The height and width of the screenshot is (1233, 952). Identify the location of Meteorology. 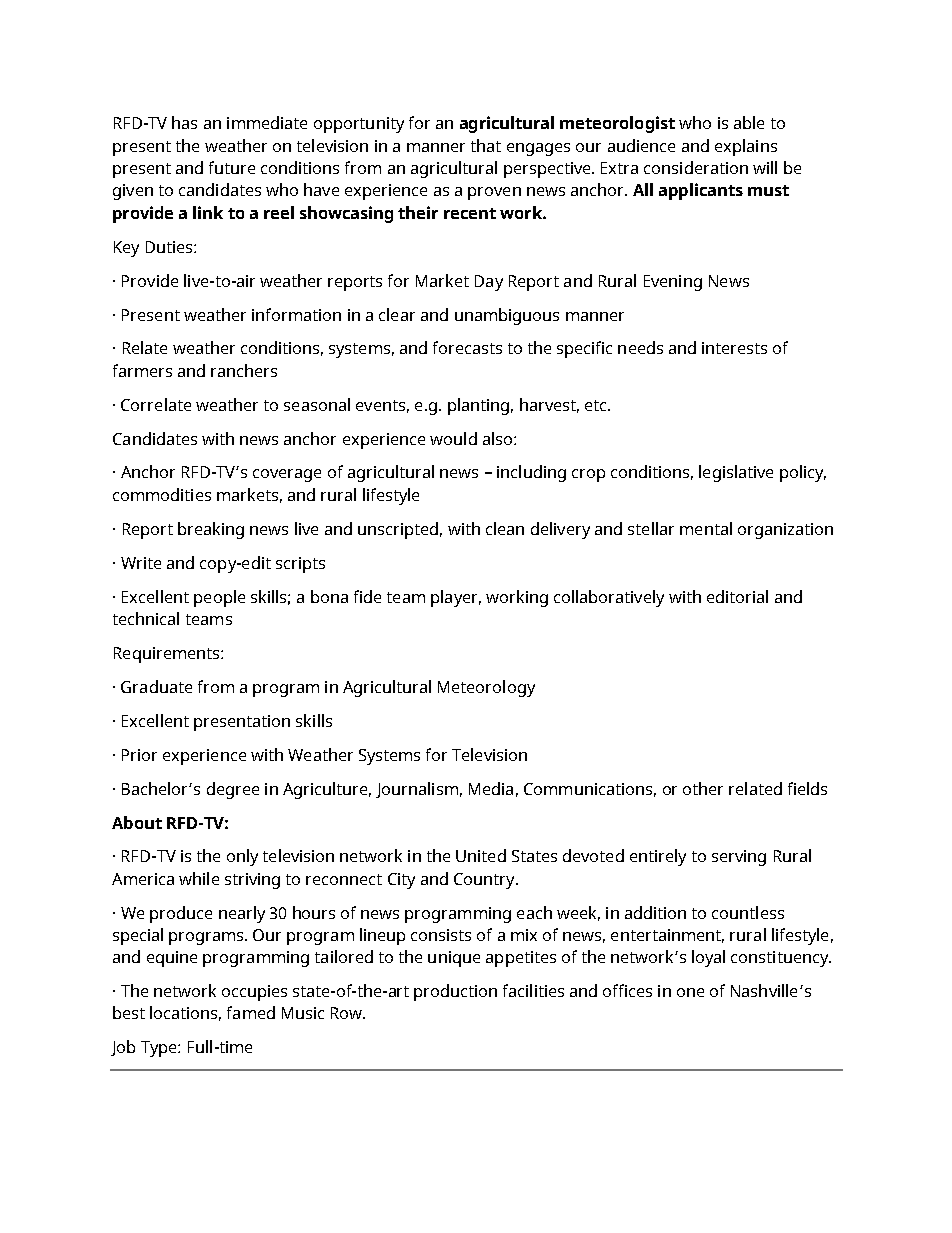
(486, 688).
